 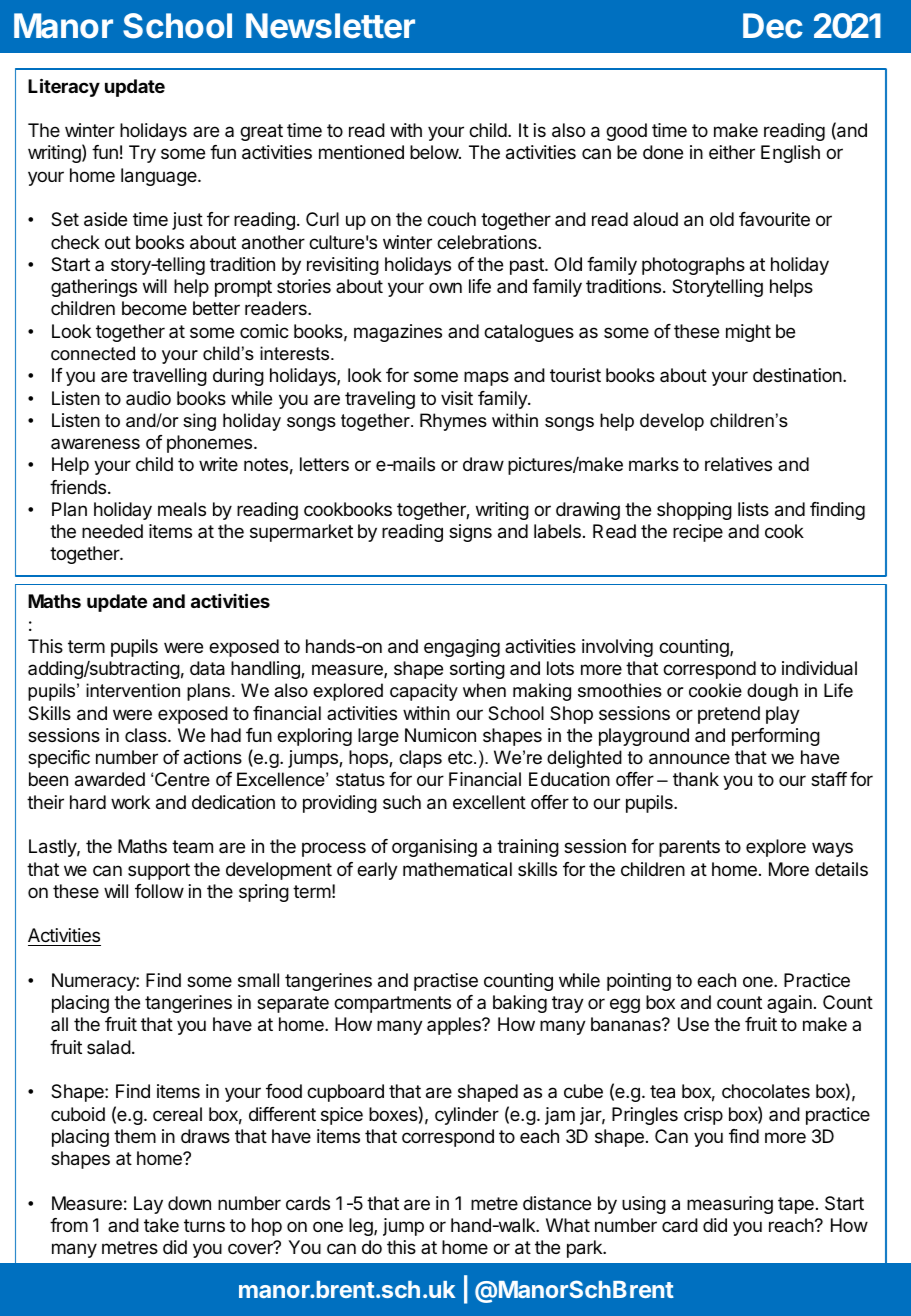 What do you see at coordinates (398, 333) in the screenshot?
I see `magazines` at bounding box center [398, 333].
